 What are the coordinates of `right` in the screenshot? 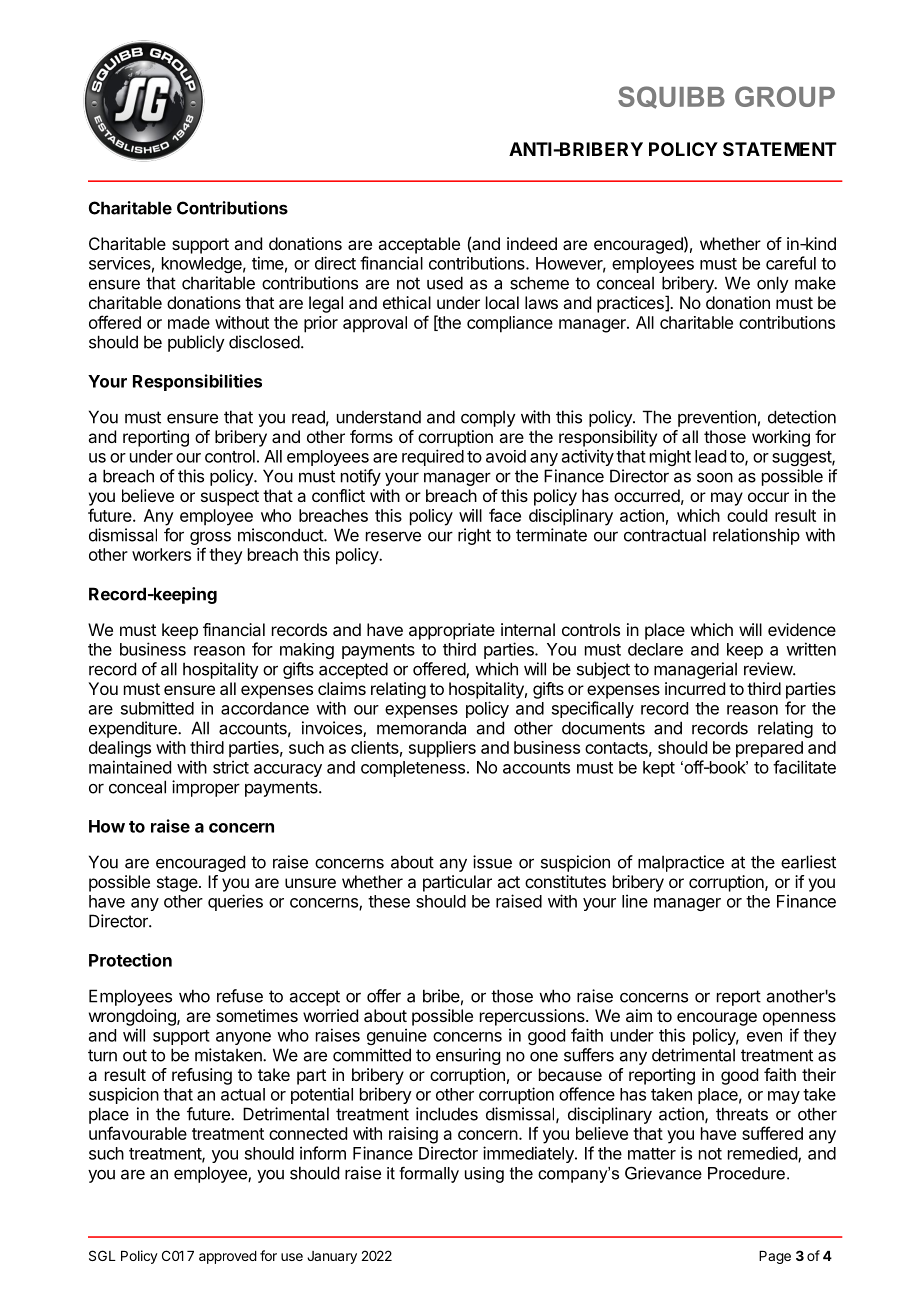 It's located at (474, 536).
